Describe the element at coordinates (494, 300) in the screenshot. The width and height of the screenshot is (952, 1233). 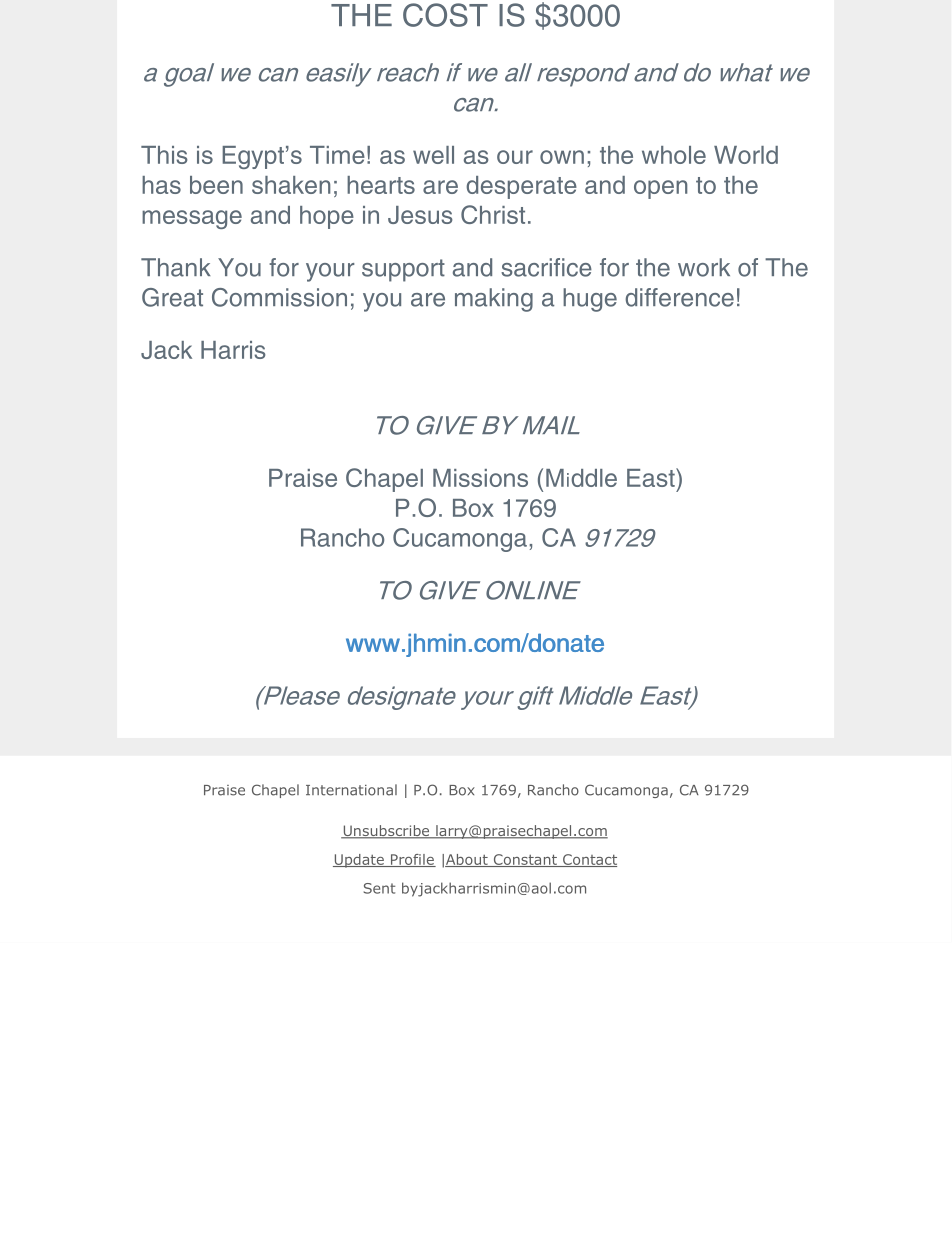
I see `making` at that location.
